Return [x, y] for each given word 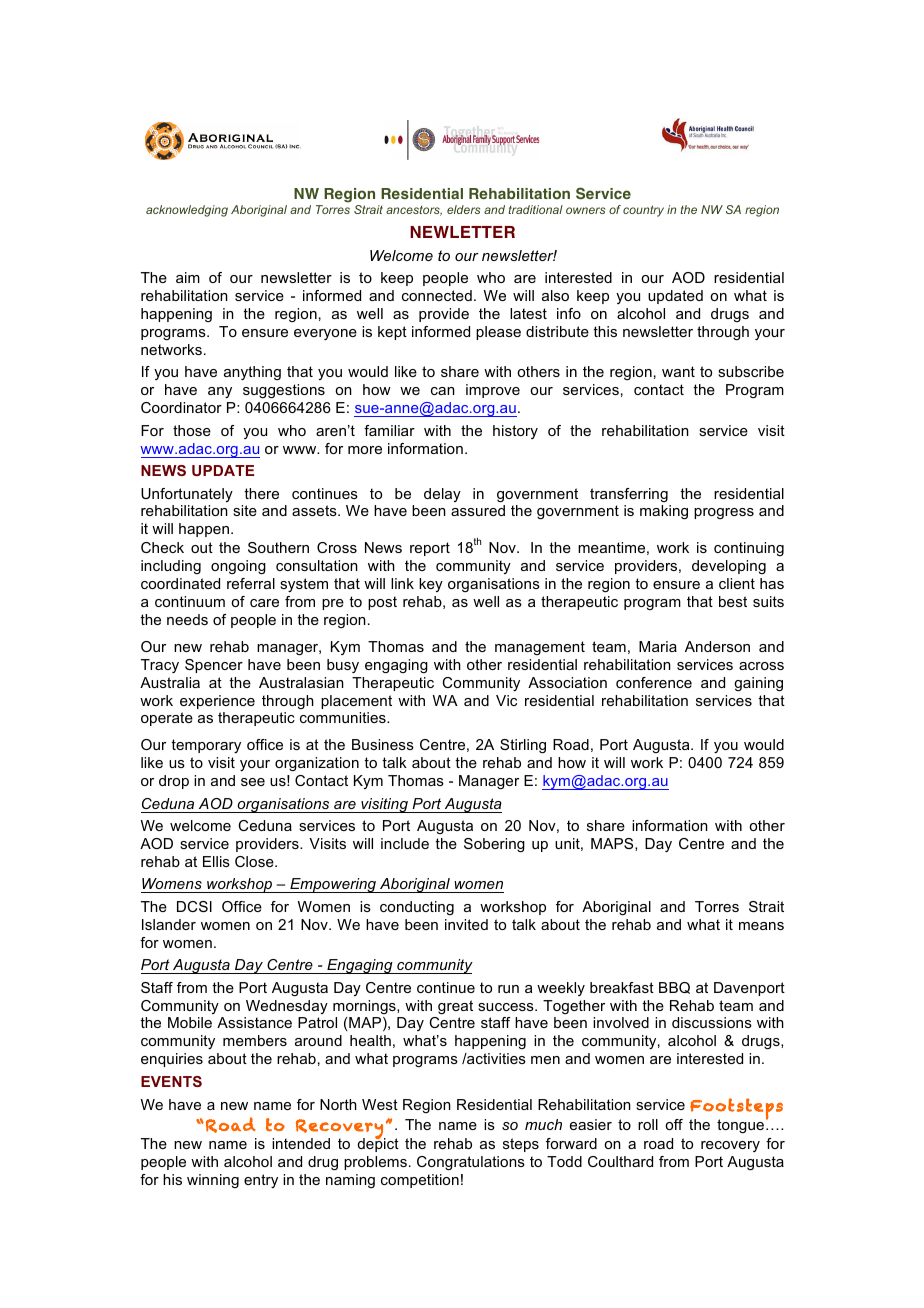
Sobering [494, 845]
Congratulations [471, 1163]
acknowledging [187, 211]
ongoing [238, 567]
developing [729, 567]
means [761, 926]
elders [463, 209]
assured [478, 510]
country [643, 211]
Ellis [216, 861]
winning [213, 1181]
